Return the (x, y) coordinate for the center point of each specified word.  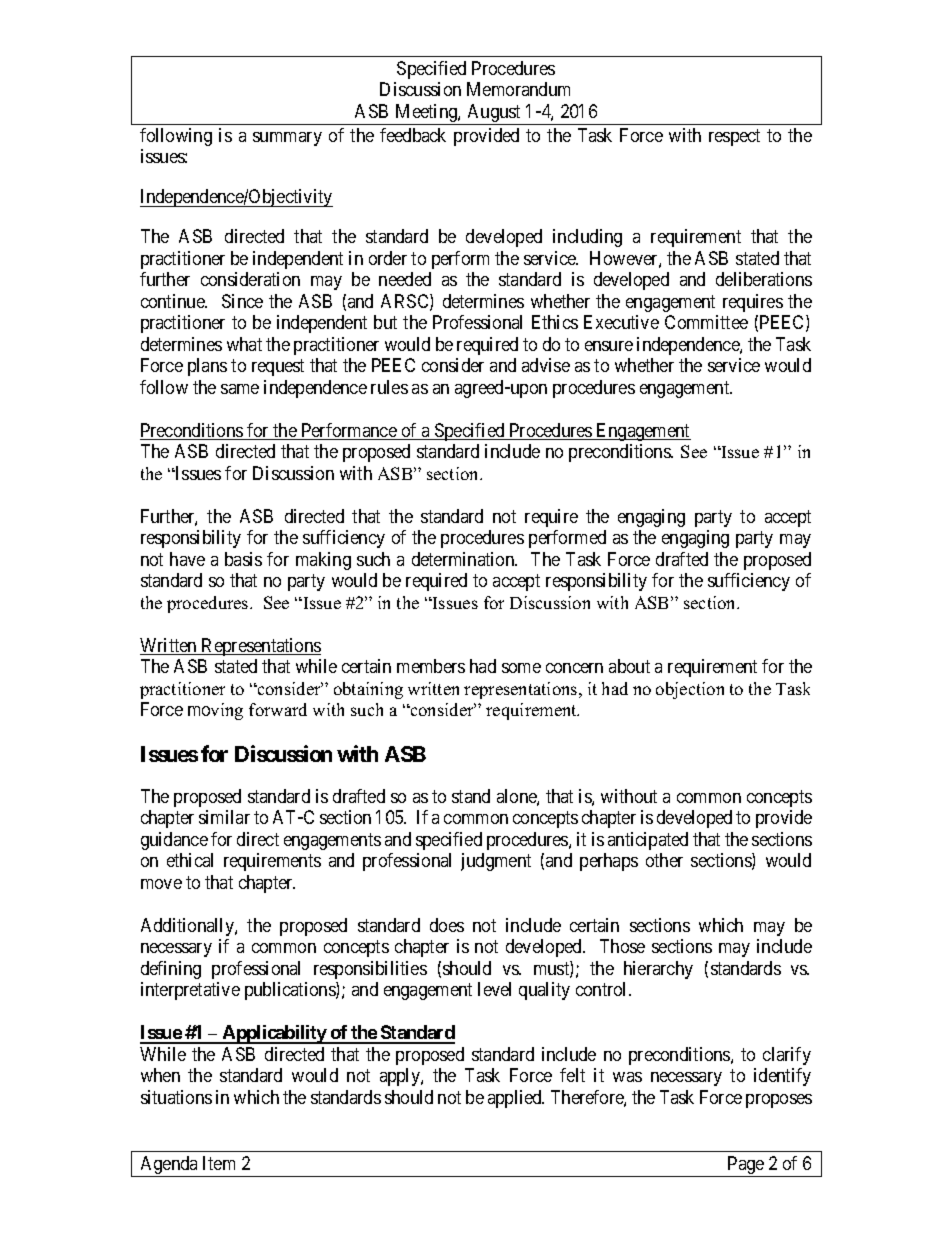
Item (219, 1163)
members (431, 666)
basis (243, 559)
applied (516, 1099)
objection (690, 690)
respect (734, 137)
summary (287, 139)
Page (745, 1166)
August (494, 114)
